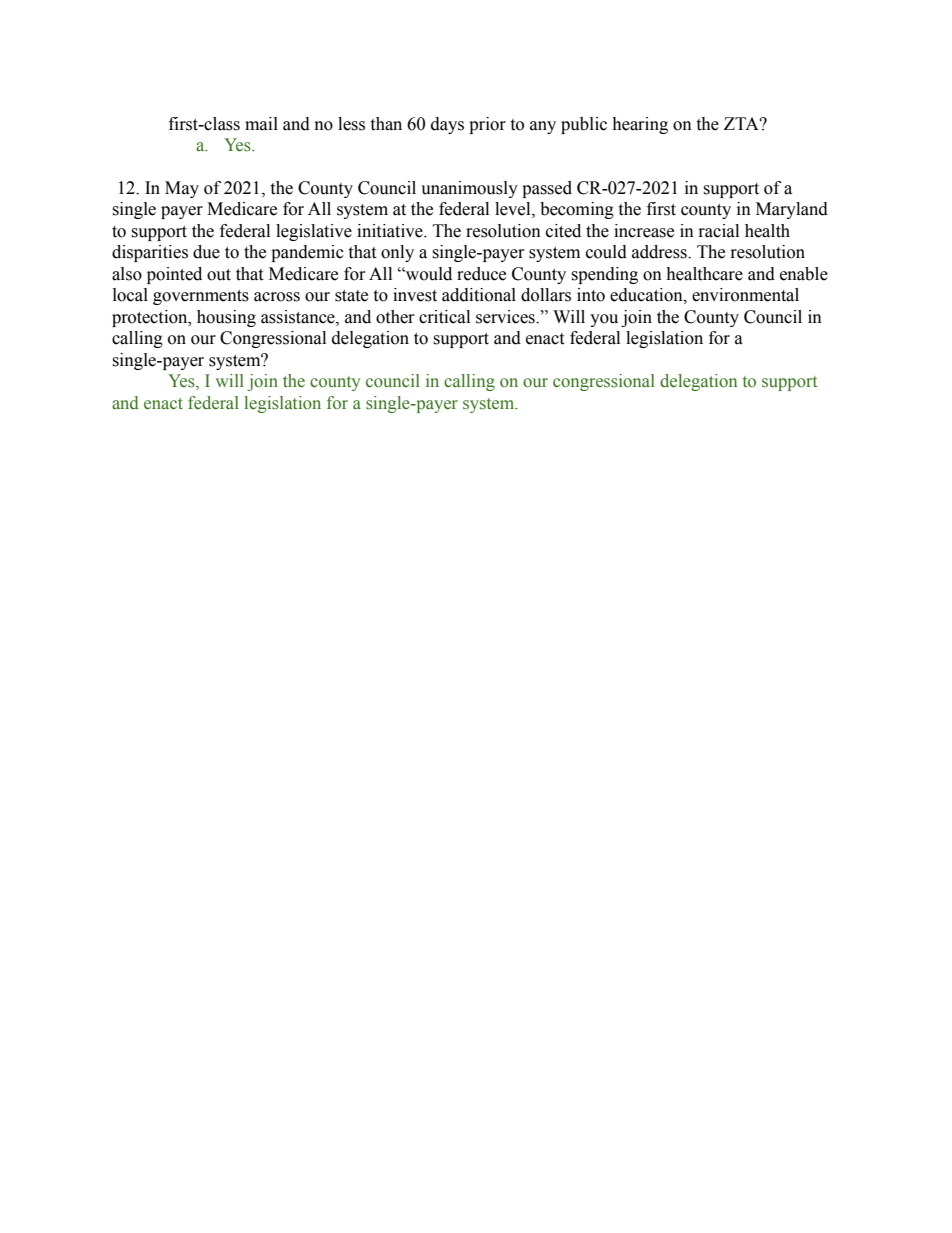 Image resolution: width=952 pixels, height=1233 pixels. I want to click on days, so click(447, 125).
